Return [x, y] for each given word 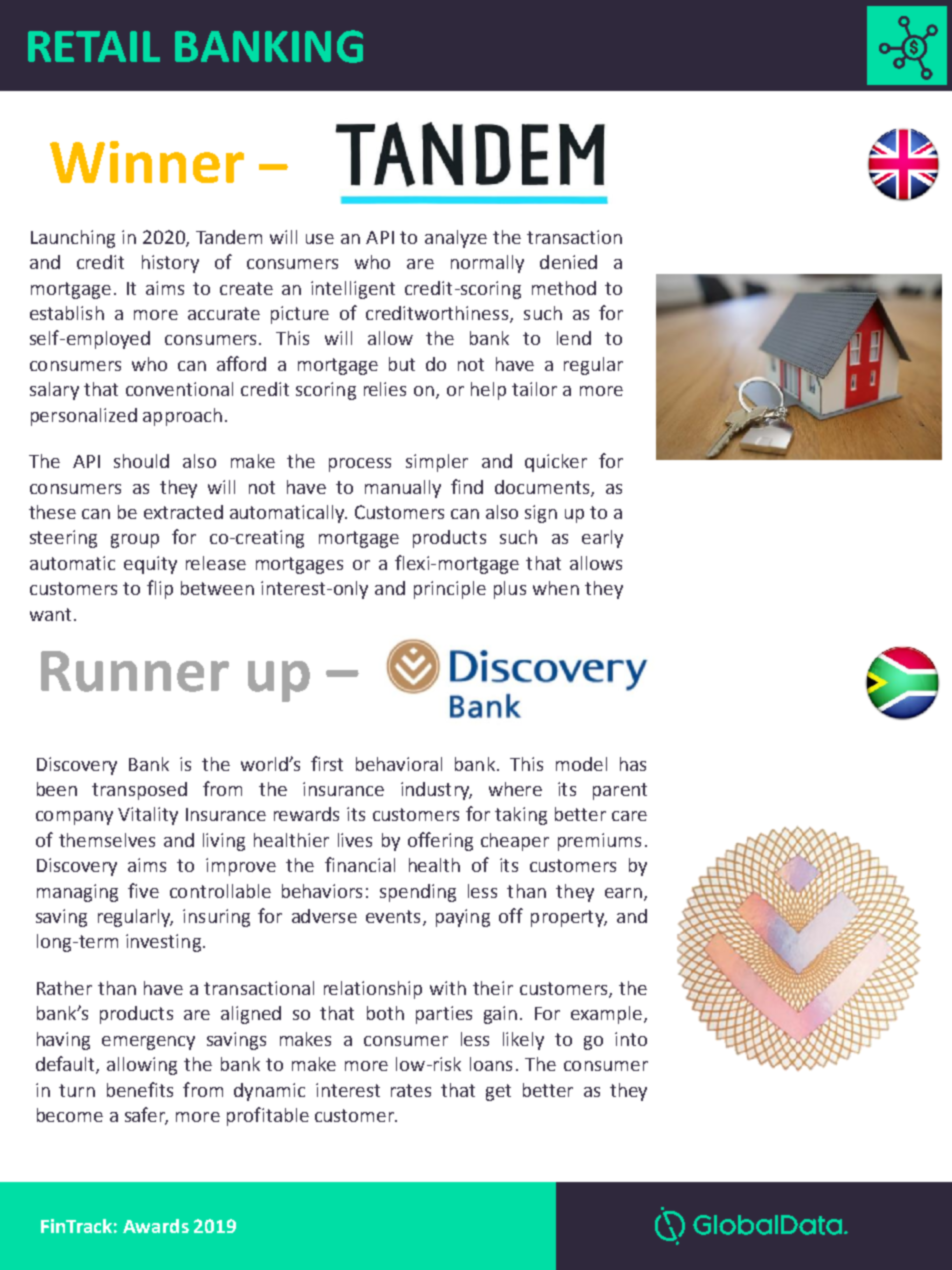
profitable [268, 1116]
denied [568, 262]
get [498, 1092]
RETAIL [94, 46]
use [320, 239]
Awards [156, 1226]
